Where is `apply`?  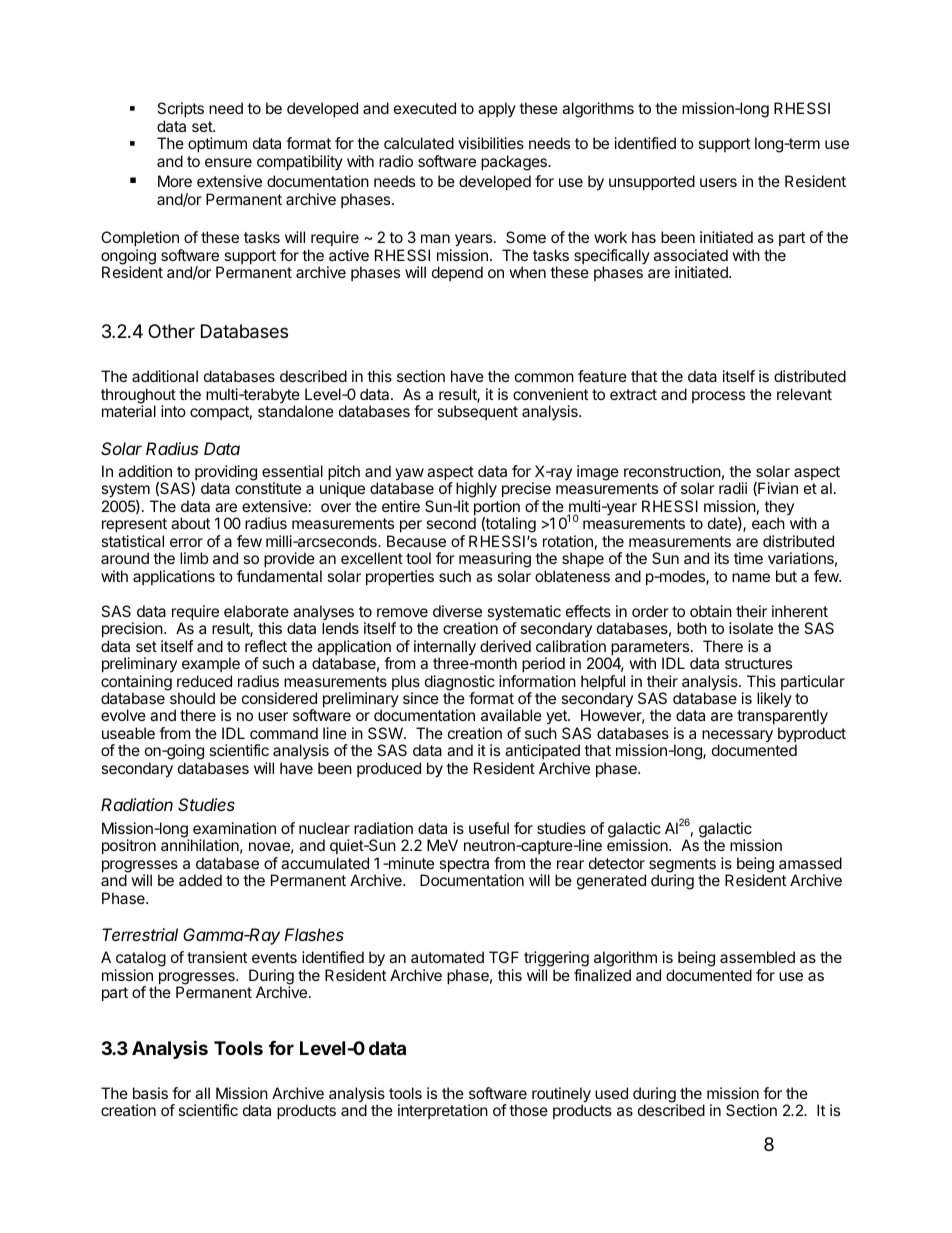 apply is located at coordinates (497, 109).
